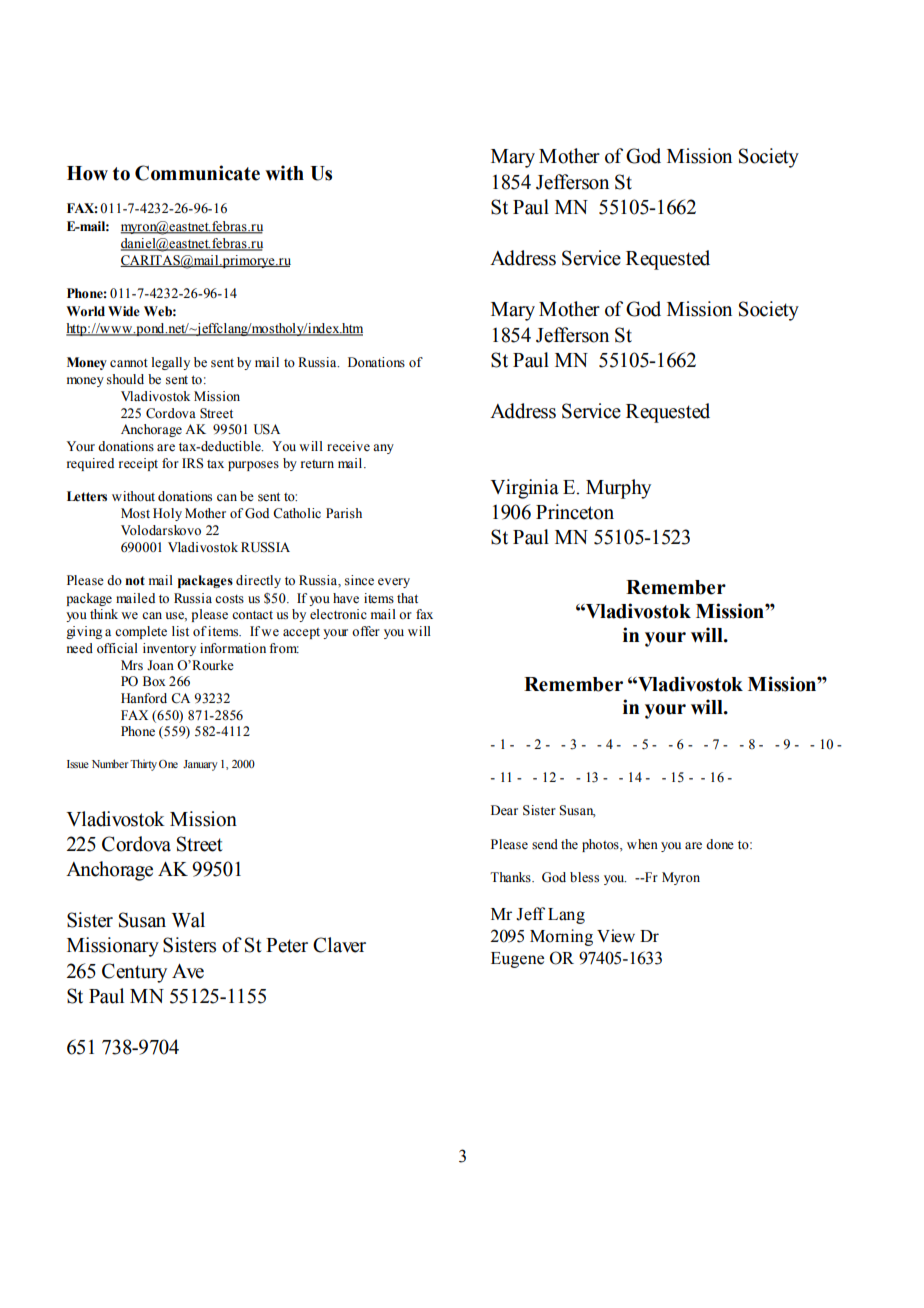  What do you see at coordinates (618, 489) in the page?
I see `Murphy` at bounding box center [618, 489].
